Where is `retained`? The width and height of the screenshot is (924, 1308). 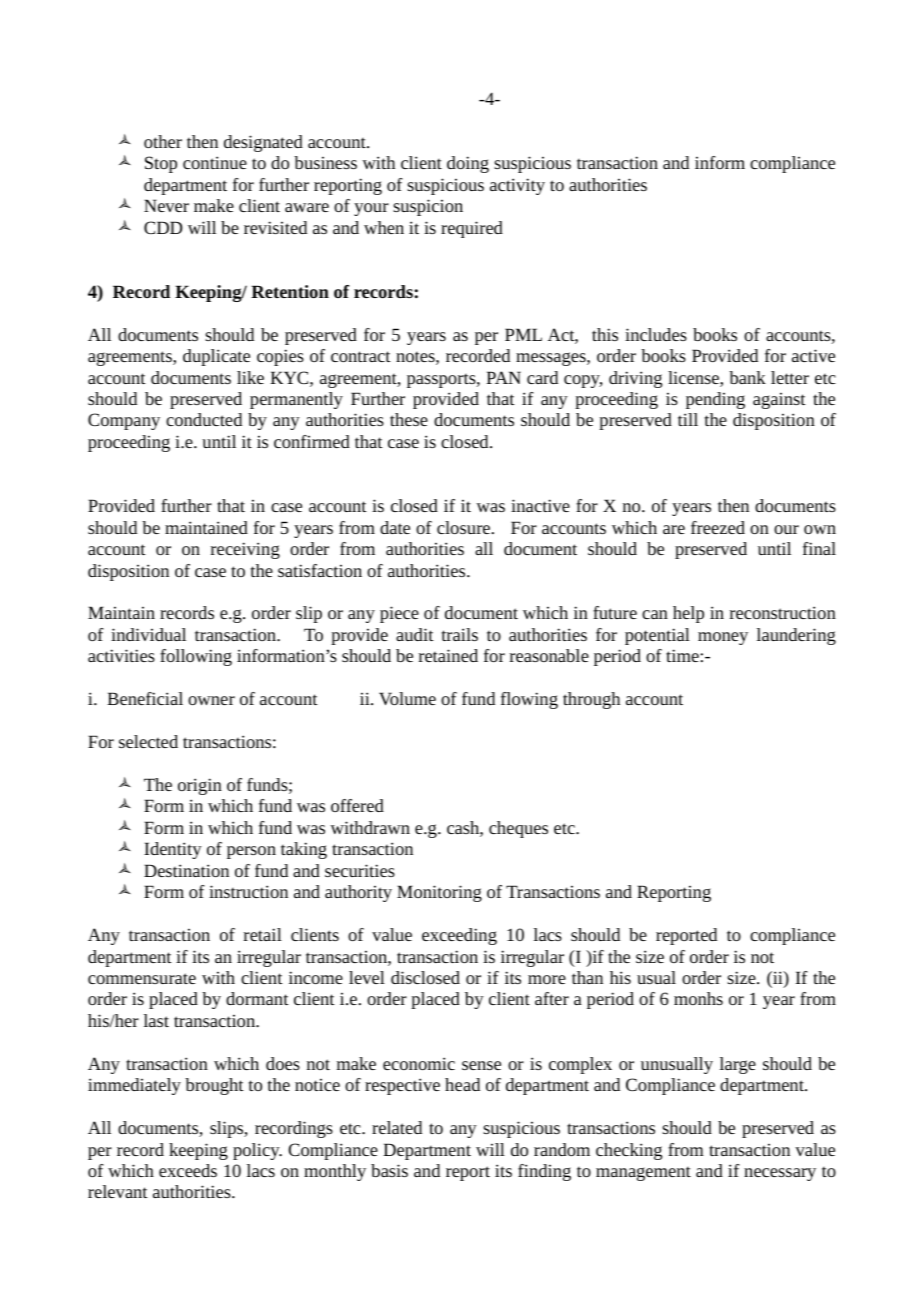
retained is located at coordinates (448, 655).
